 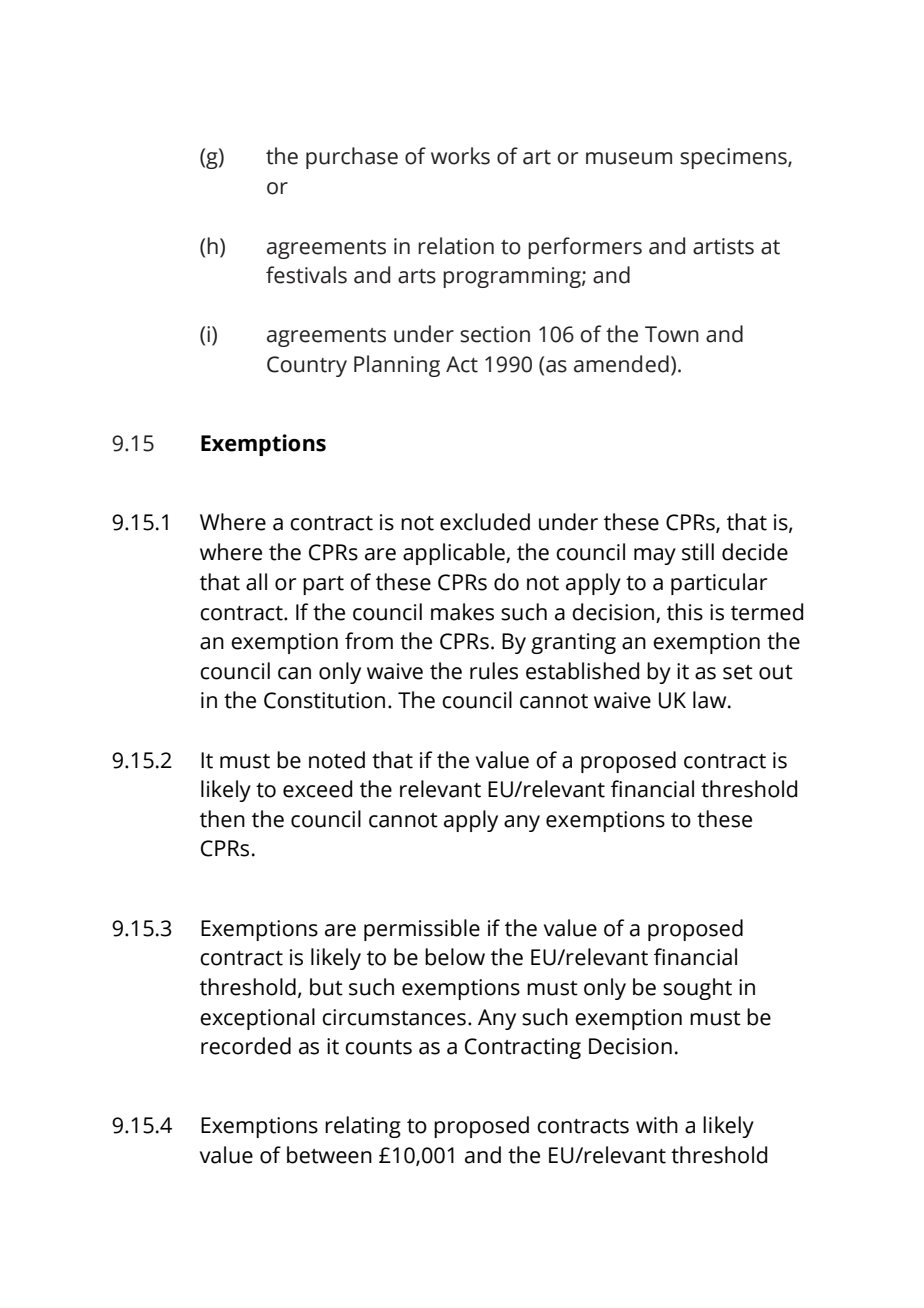 I want to click on works, so click(x=460, y=156).
